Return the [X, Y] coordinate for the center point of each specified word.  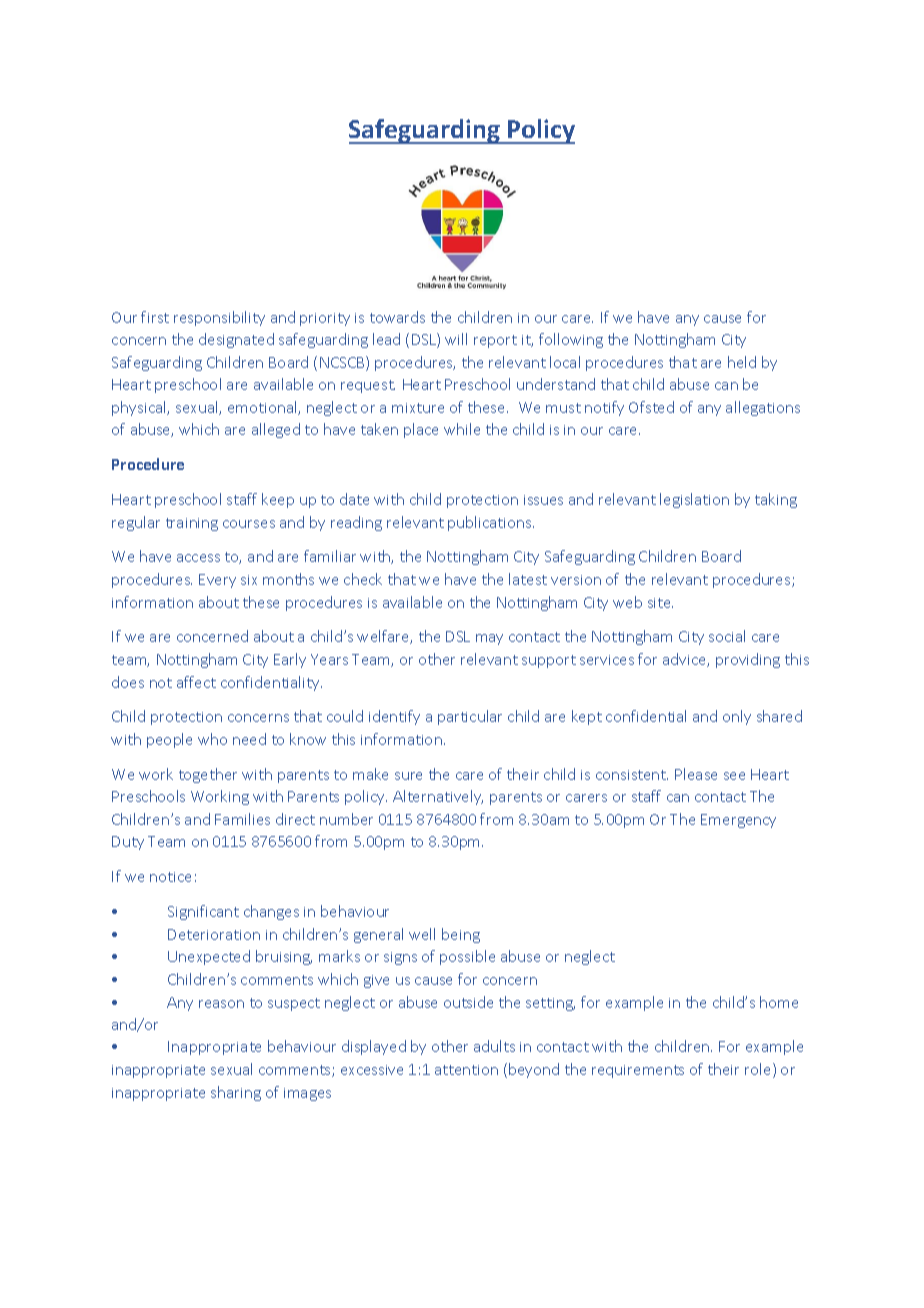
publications [491, 523]
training [192, 524]
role [759, 1070]
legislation [694, 500]
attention [466, 1070]
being [461, 935]
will [456, 339]
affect [196, 682]
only [737, 717]
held [742, 362]
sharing [236, 1093]
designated [236, 340]
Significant [203, 912]
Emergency [738, 821]
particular [470, 717]
